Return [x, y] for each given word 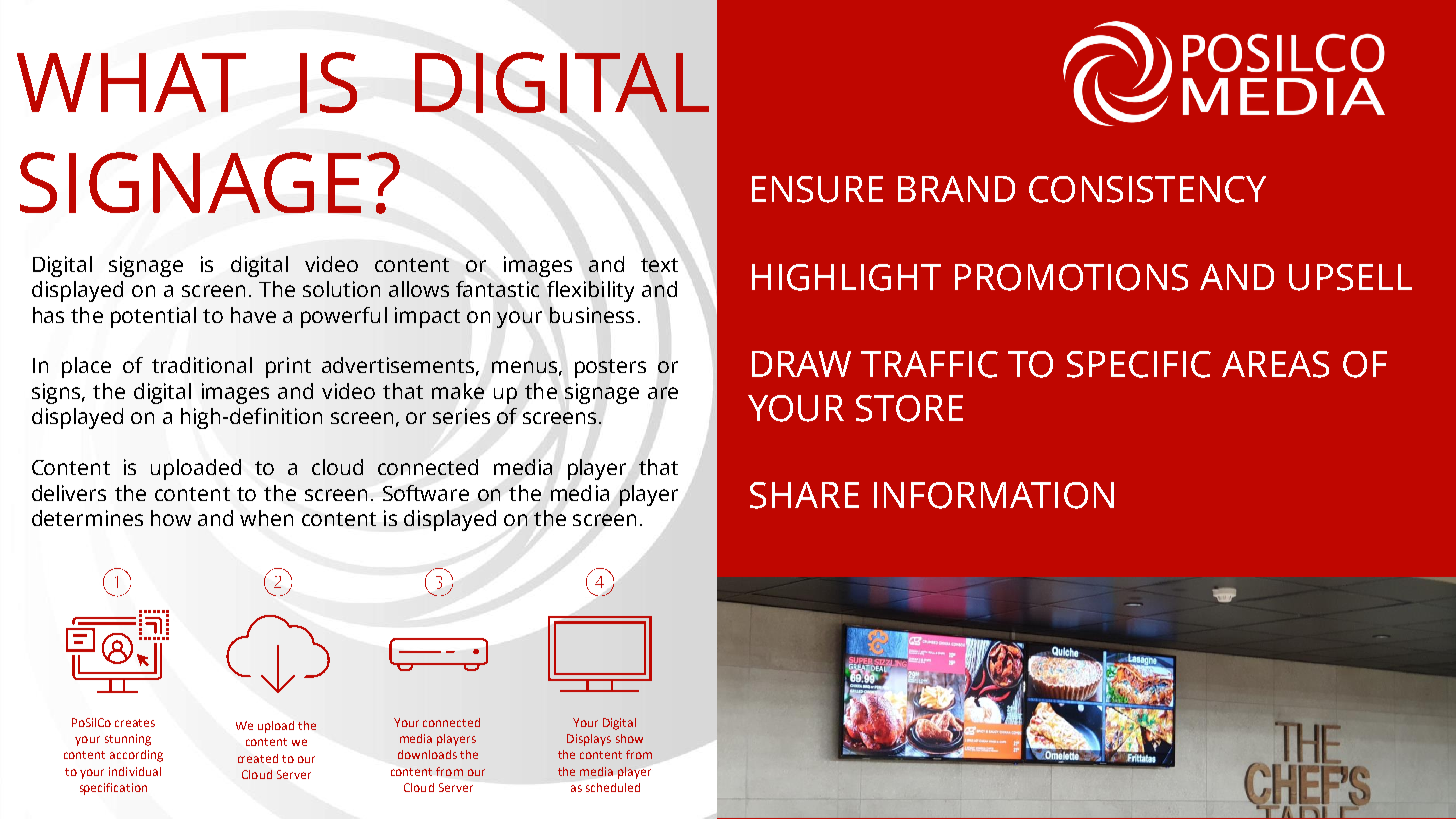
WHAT [131, 82]
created [258, 758]
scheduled [613, 787]
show [629, 738]
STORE [909, 408]
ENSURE [817, 189]
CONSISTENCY [1147, 189]
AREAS [1275, 364]
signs [56, 393]
